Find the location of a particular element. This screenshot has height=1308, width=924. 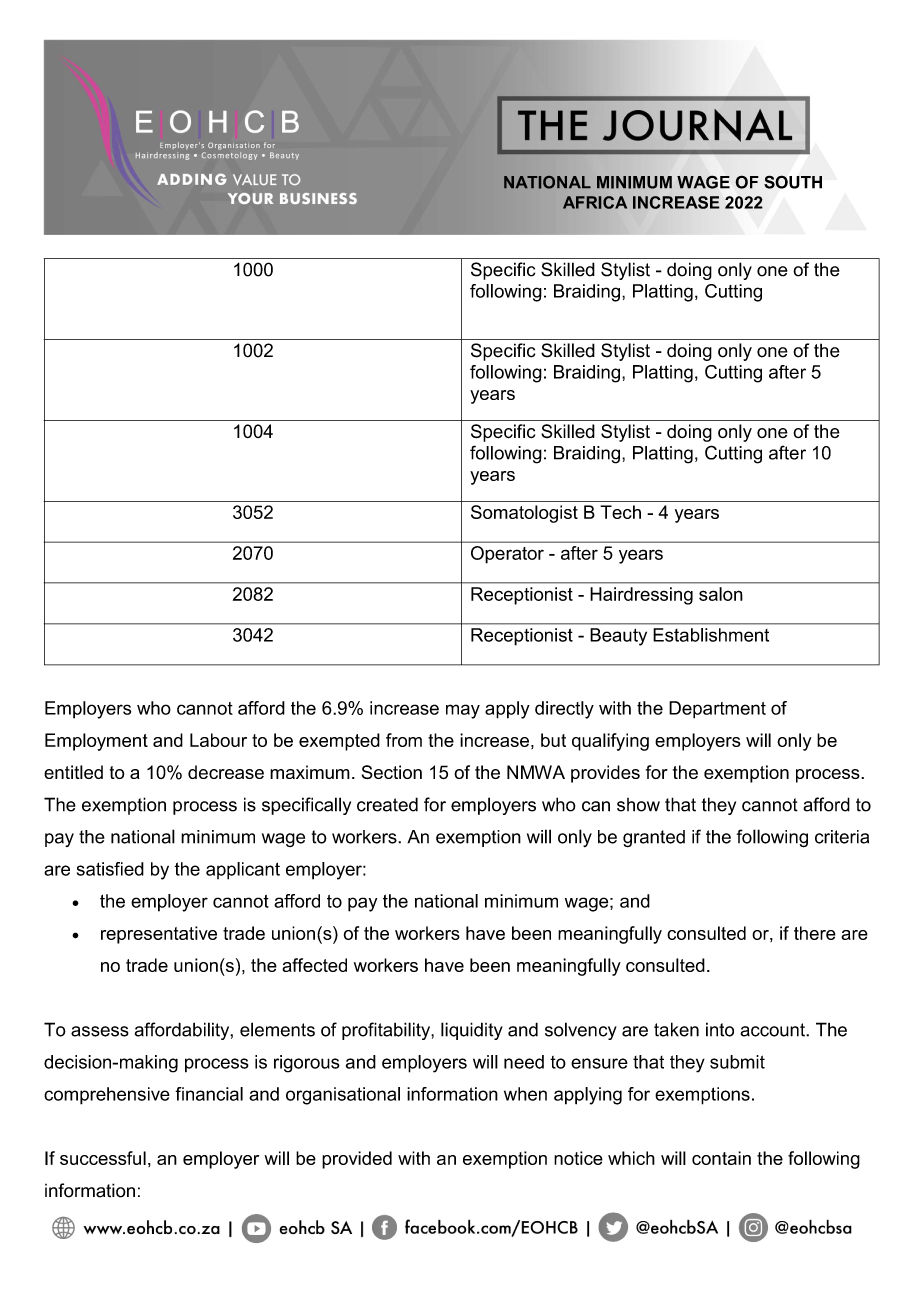

Tech is located at coordinates (620, 512).
